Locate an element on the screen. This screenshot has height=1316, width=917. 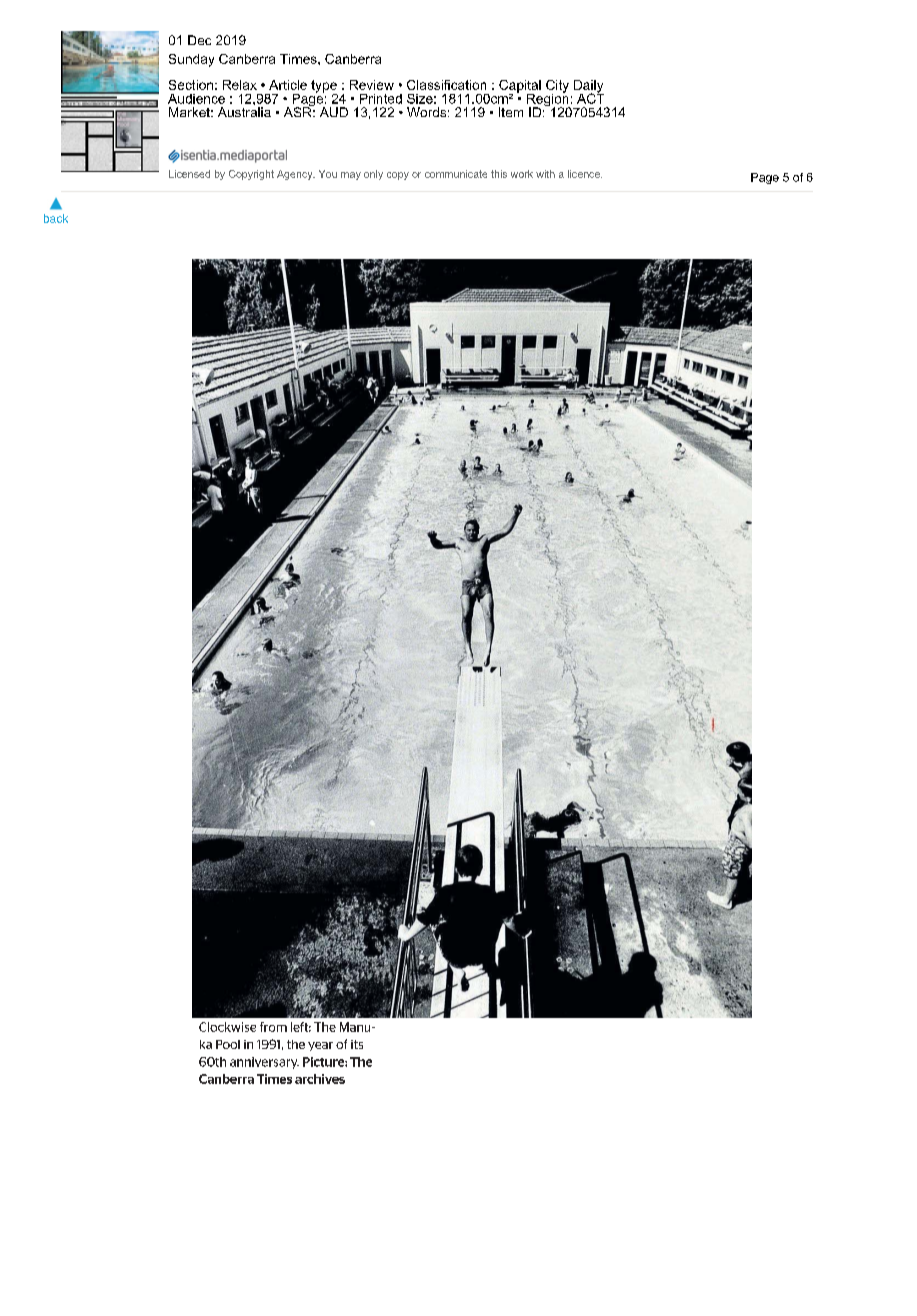
Capital is located at coordinates (520, 87).
